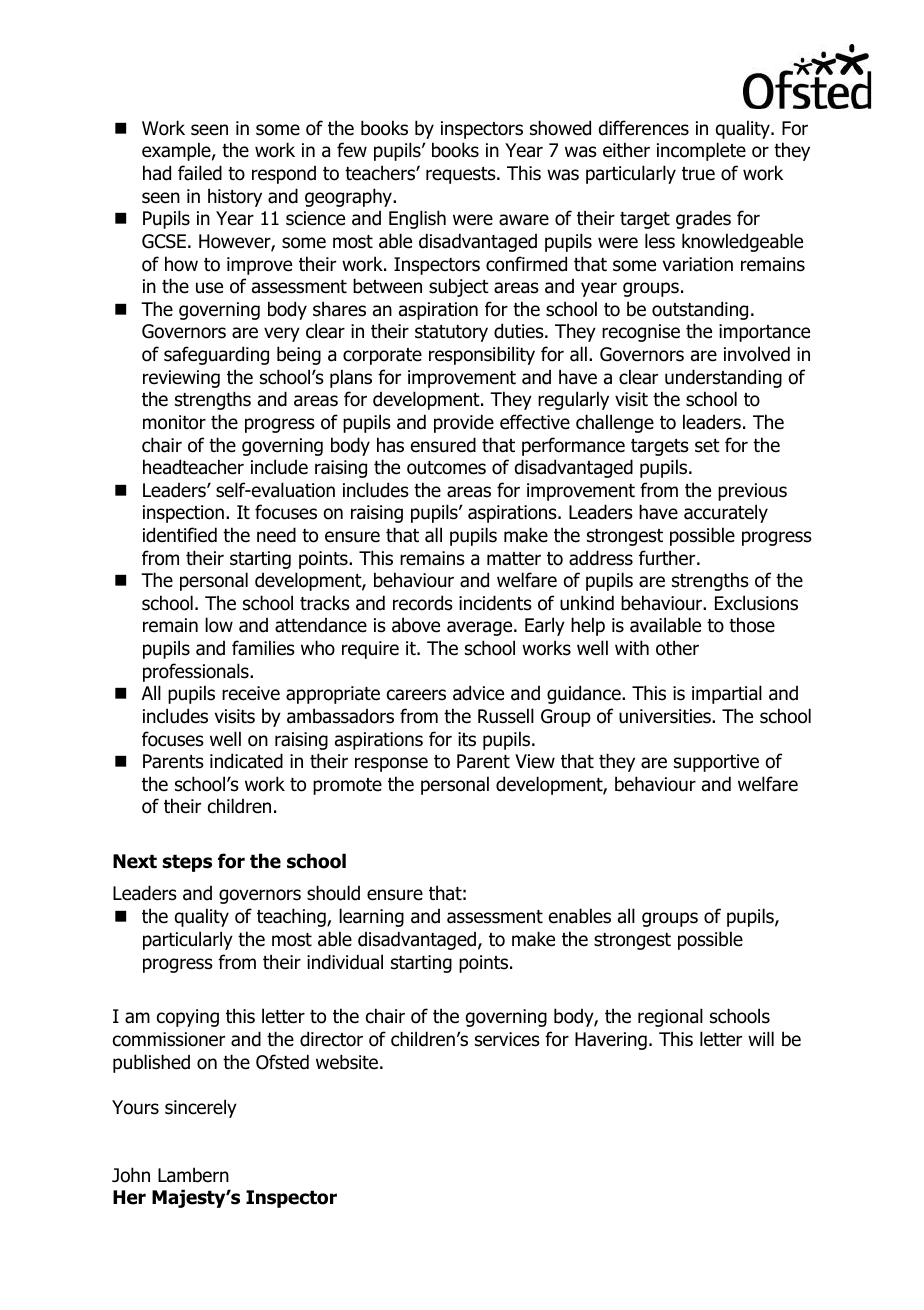 This screenshot has height=1310, width=924. What do you see at coordinates (677, 648) in the screenshot?
I see `other` at bounding box center [677, 648].
